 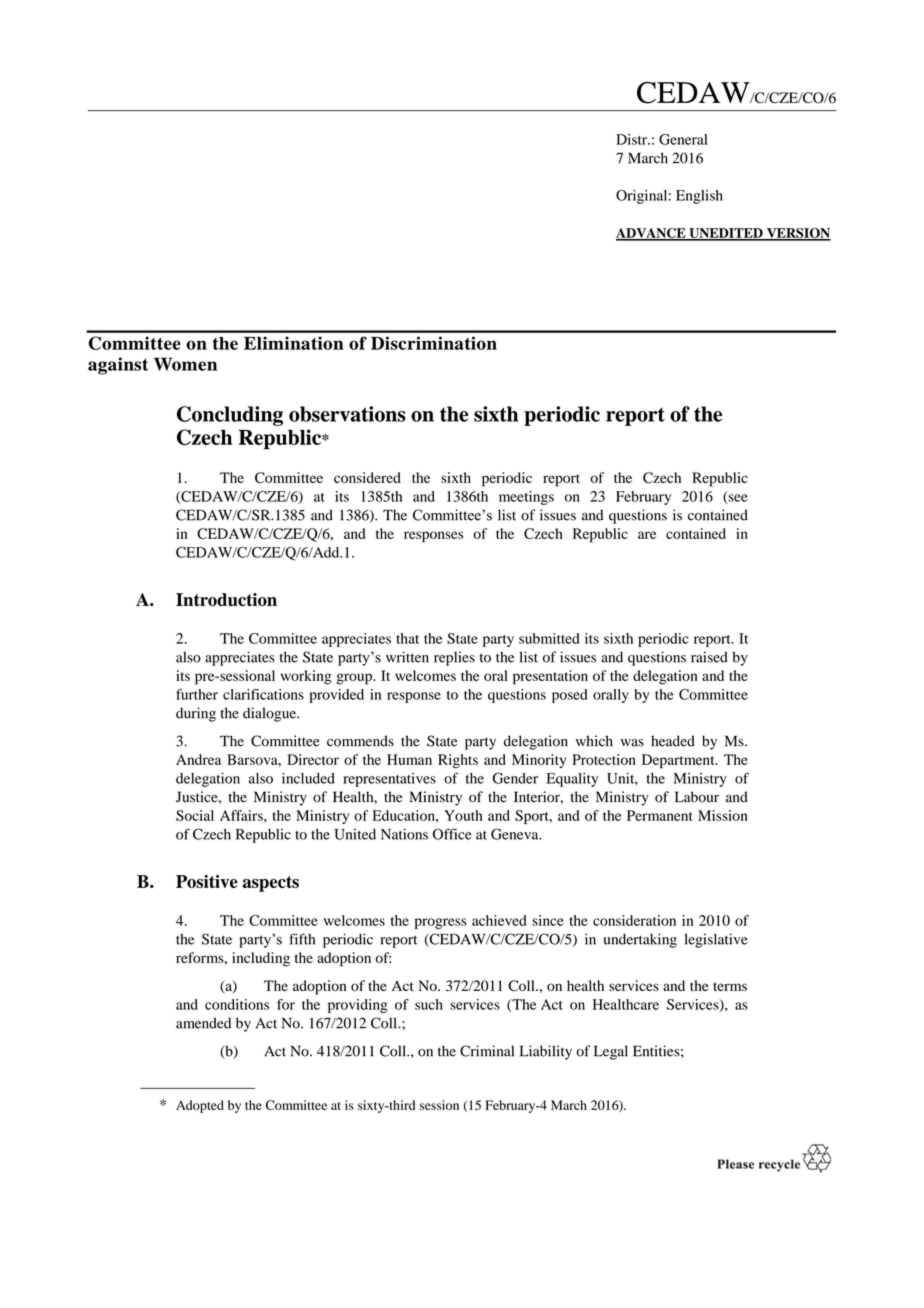 I want to click on English, so click(x=699, y=197).
